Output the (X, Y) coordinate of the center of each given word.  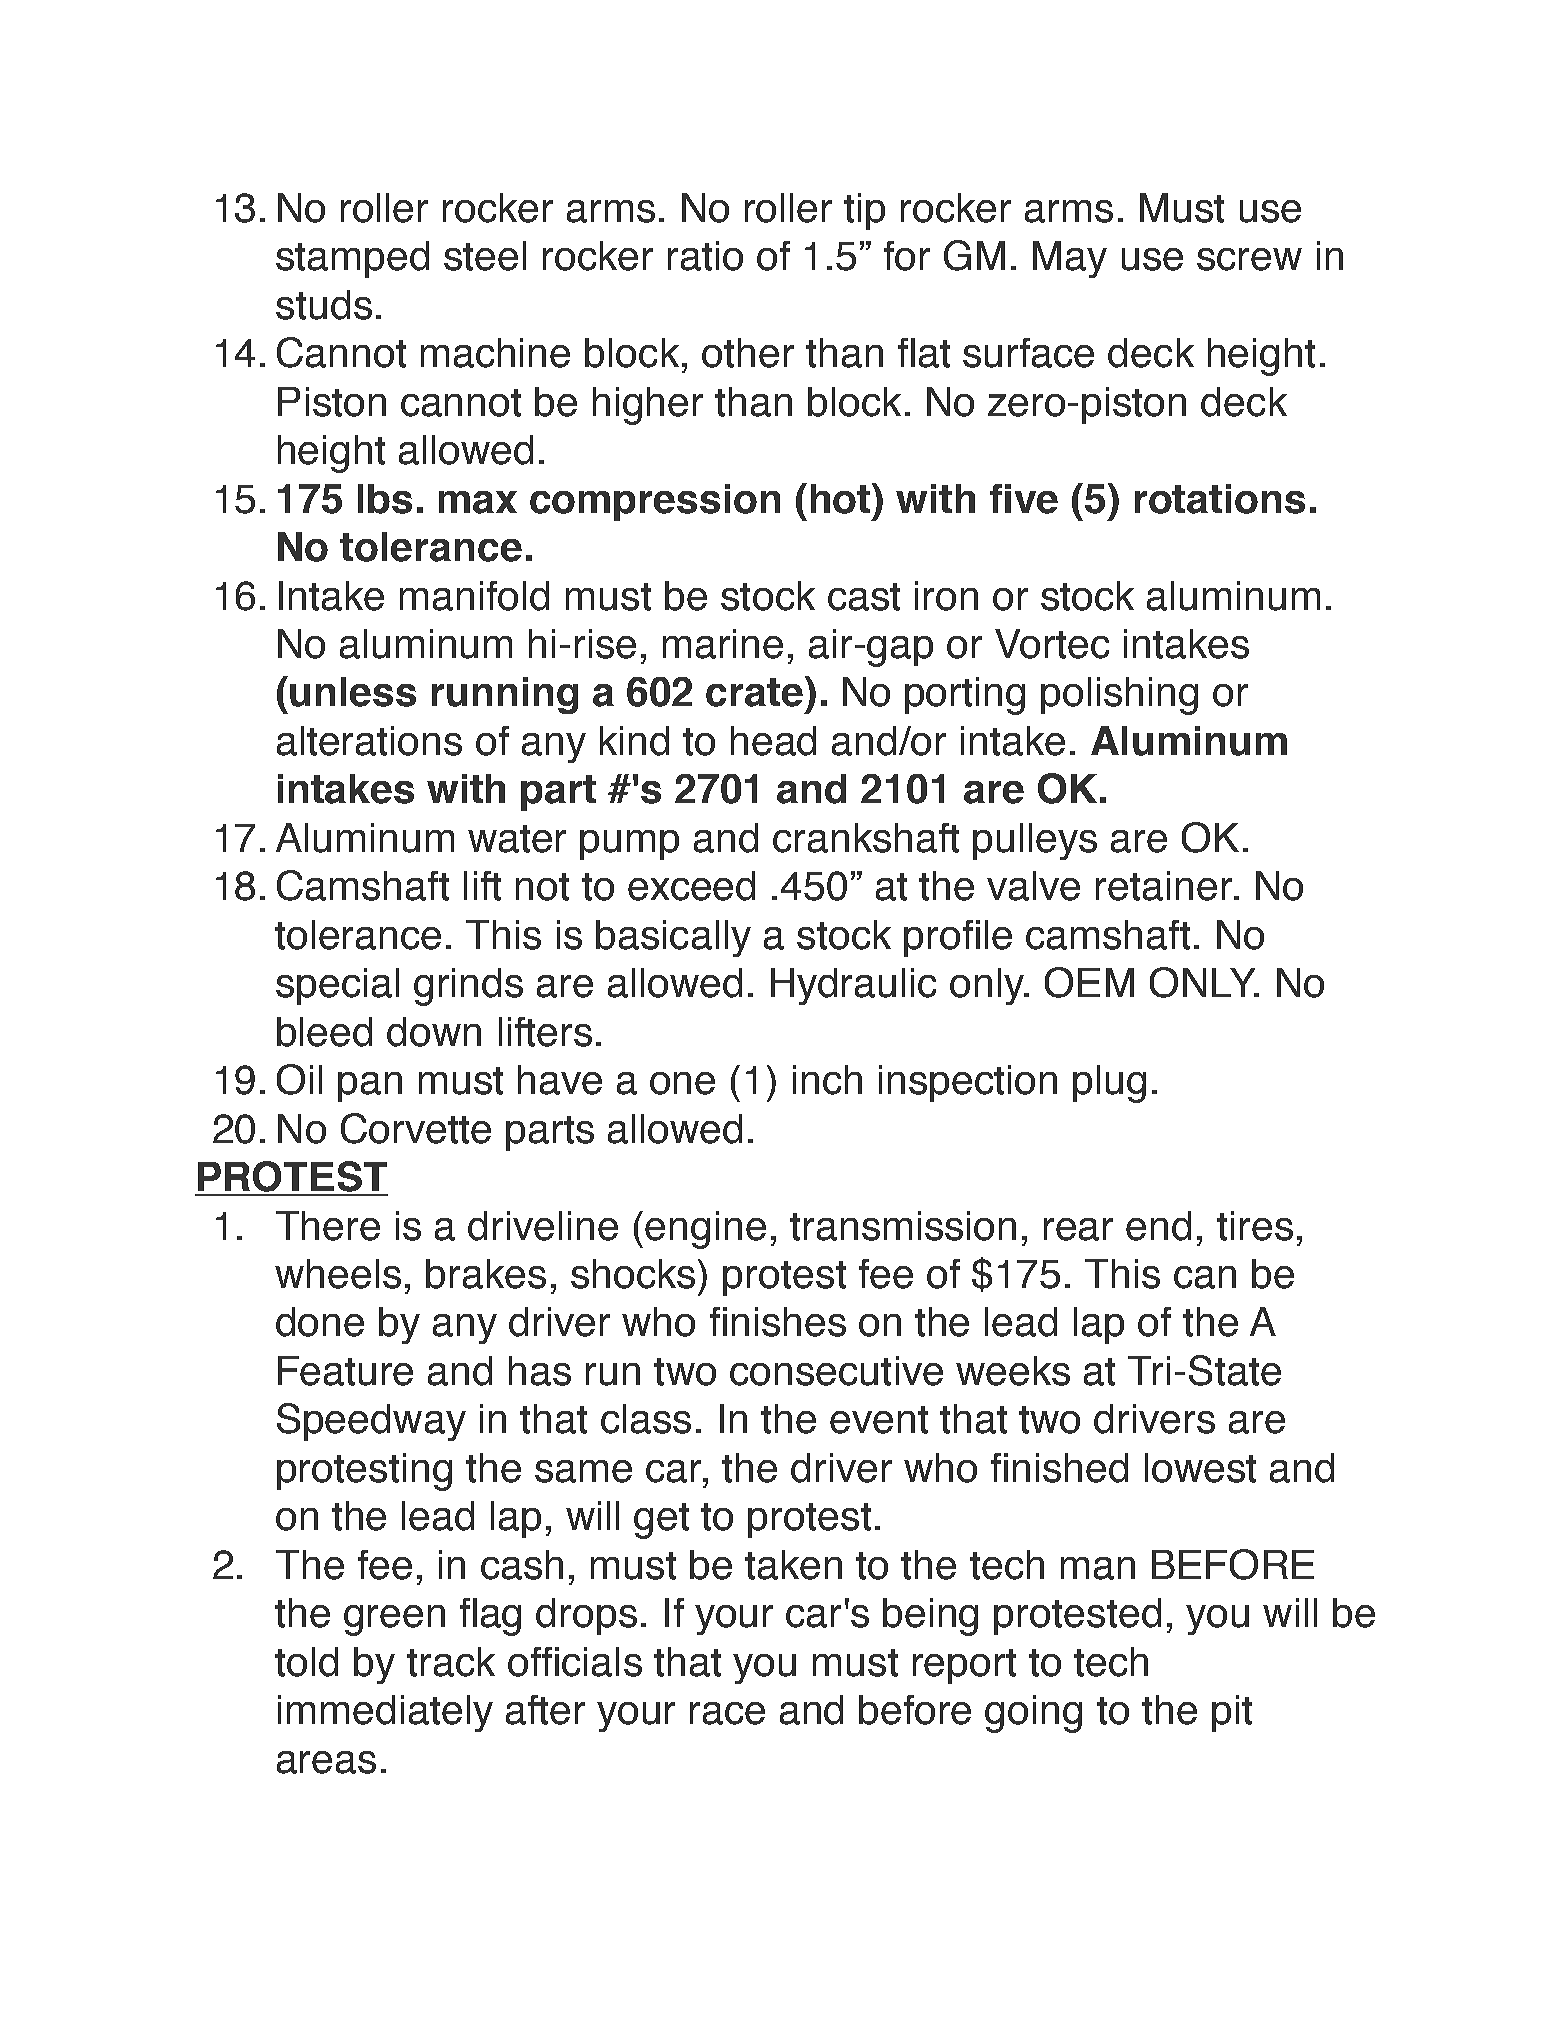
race (727, 1713)
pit (1232, 1713)
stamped (352, 259)
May (1070, 259)
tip (864, 211)
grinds (468, 987)
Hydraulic (853, 986)
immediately (385, 1713)
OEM (1089, 982)
